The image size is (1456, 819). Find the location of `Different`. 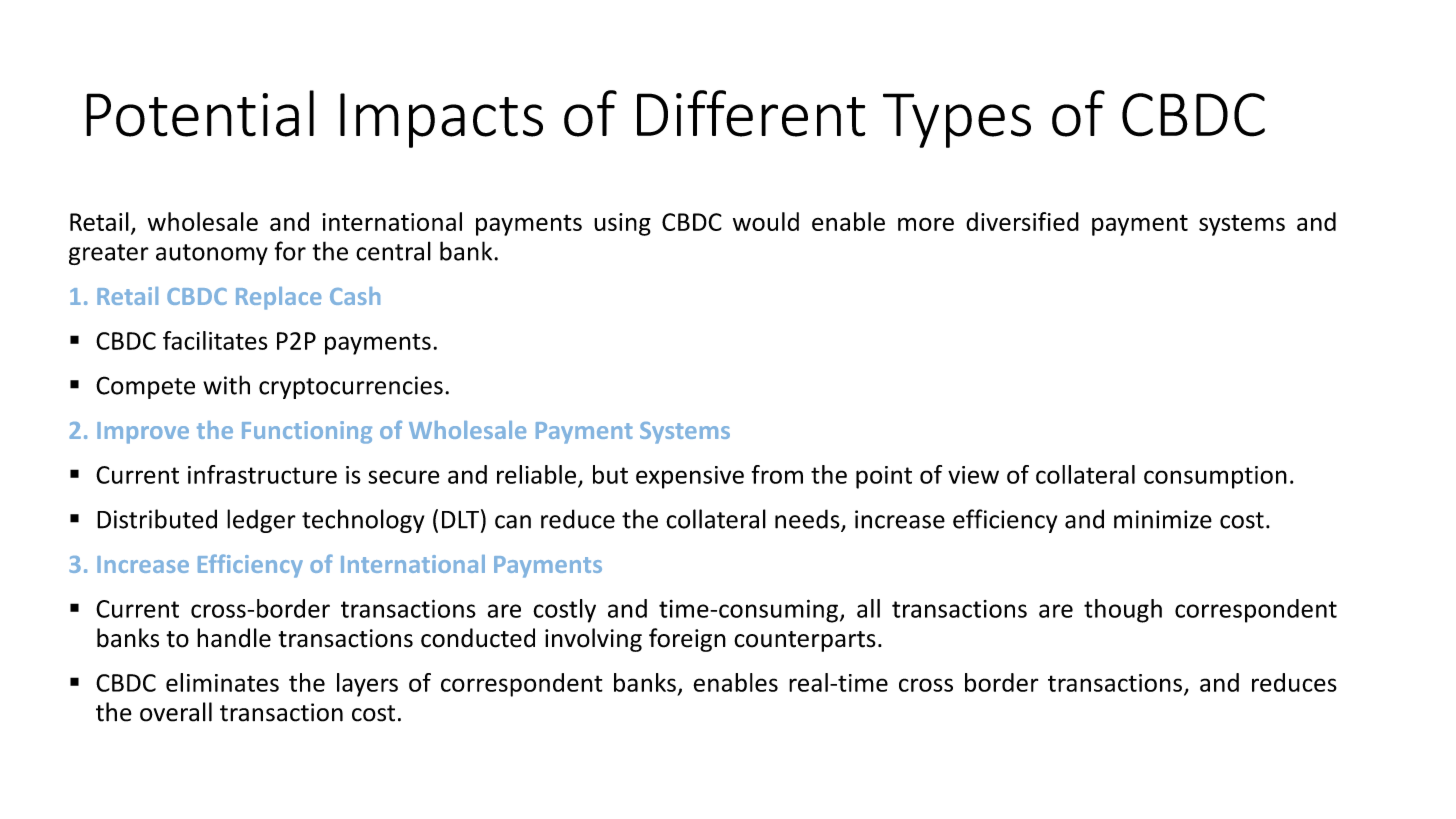

Different is located at coordinates (751, 113).
